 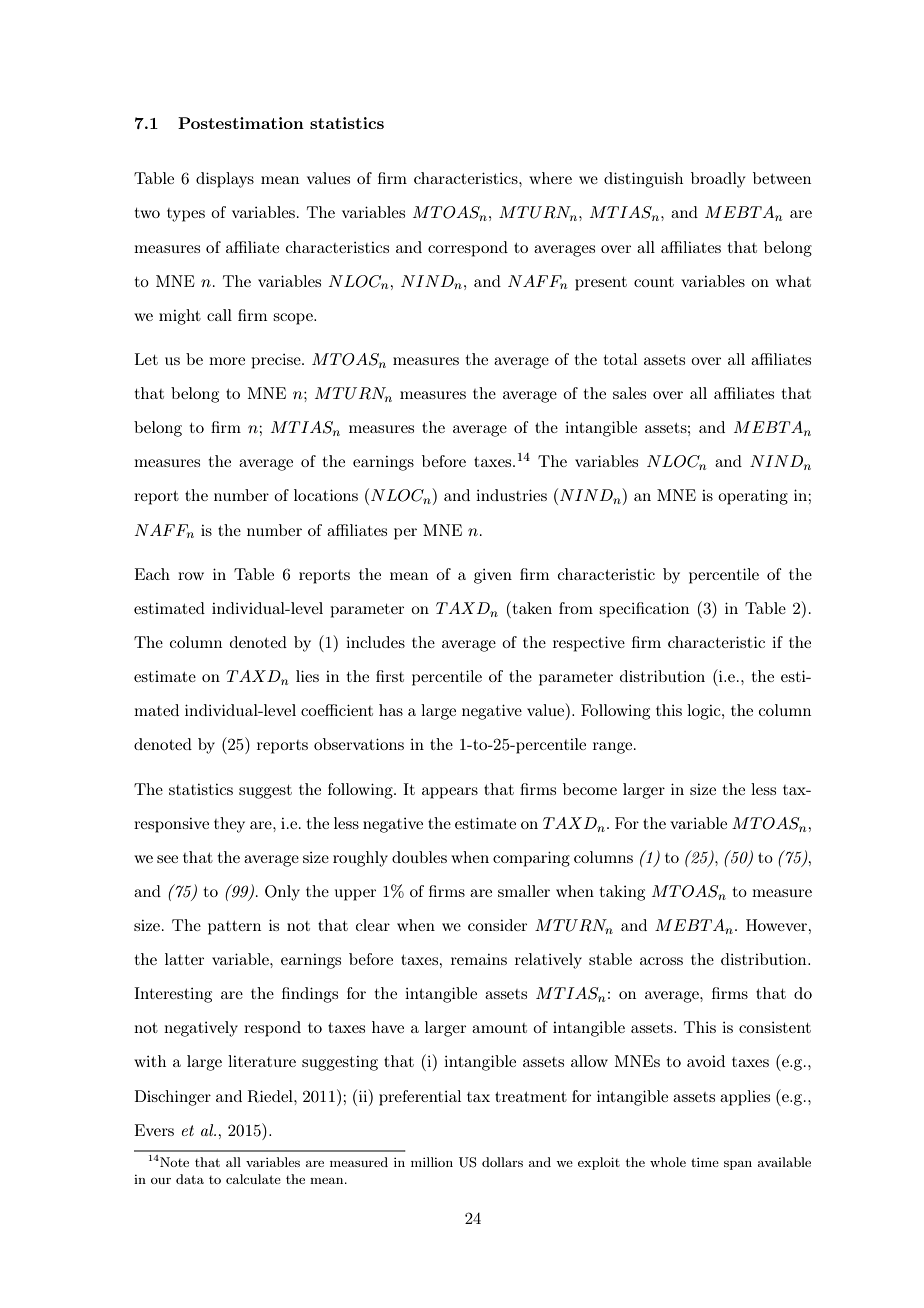 What do you see at coordinates (718, 180) in the image?
I see `broadly` at bounding box center [718, 180].
